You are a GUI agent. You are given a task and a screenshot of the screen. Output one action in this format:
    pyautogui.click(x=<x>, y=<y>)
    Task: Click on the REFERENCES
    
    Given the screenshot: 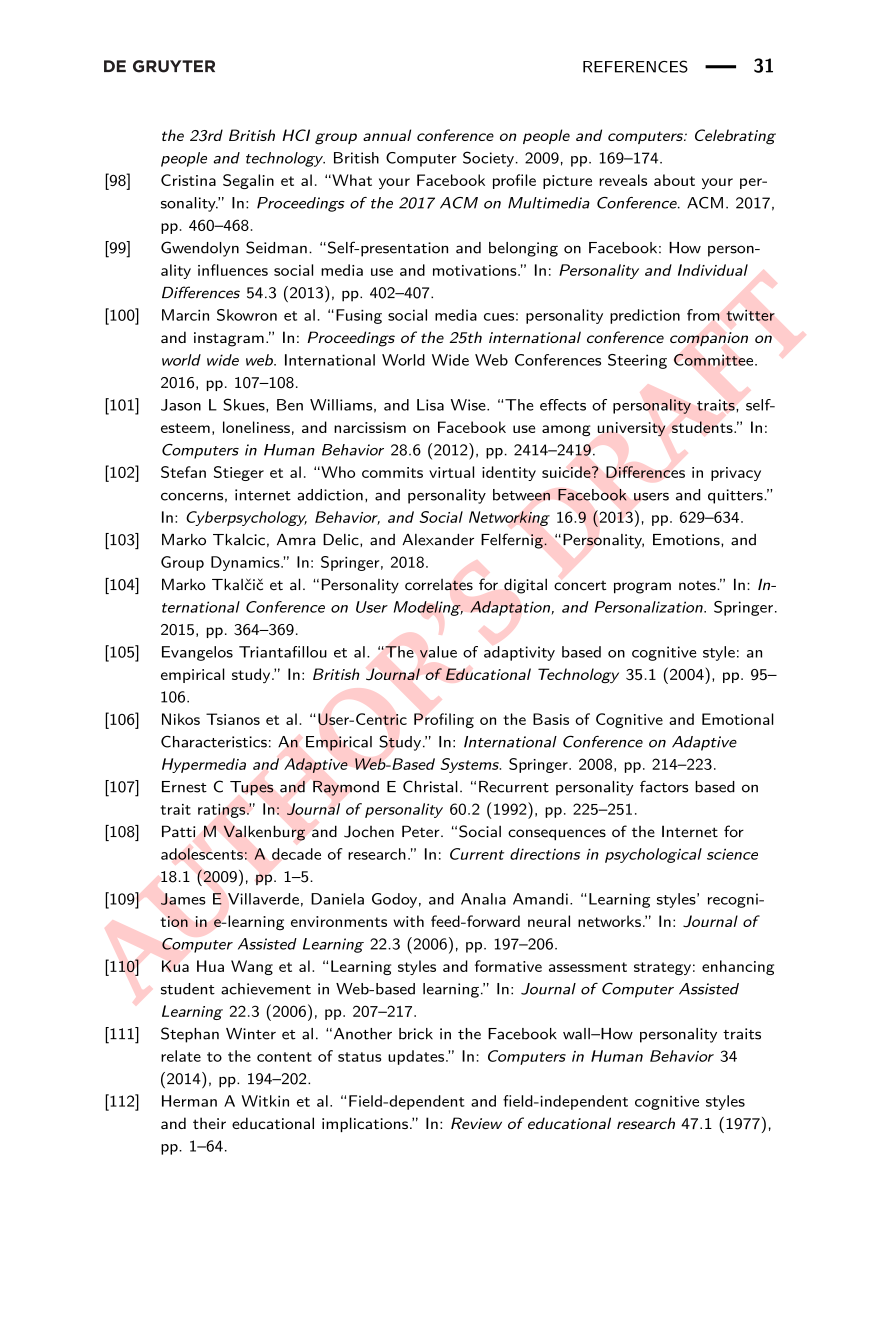 What is the action you would take?
    pyautogui.click(x=635, y=66)
